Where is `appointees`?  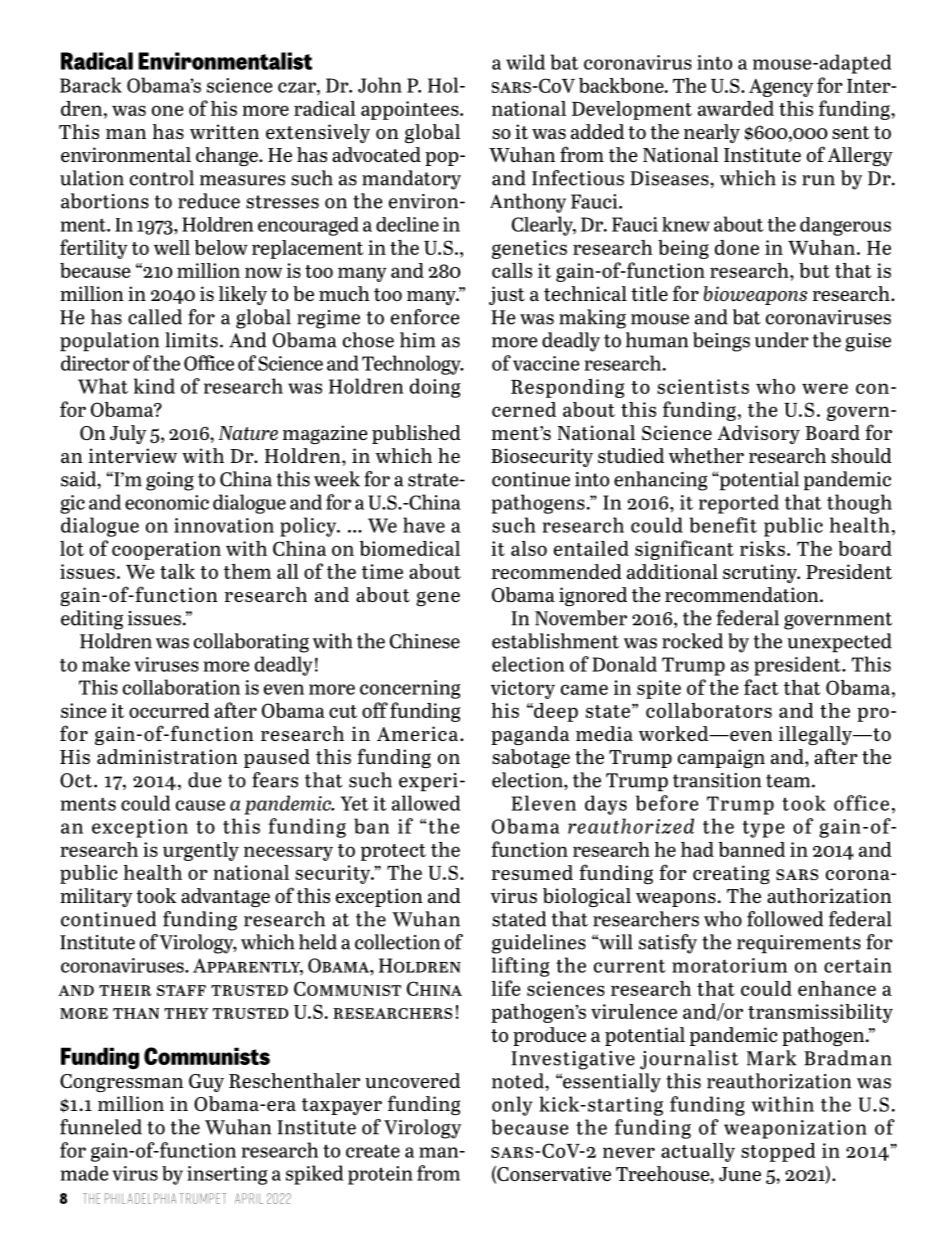 appointees is located at coordinates (411, 110).
